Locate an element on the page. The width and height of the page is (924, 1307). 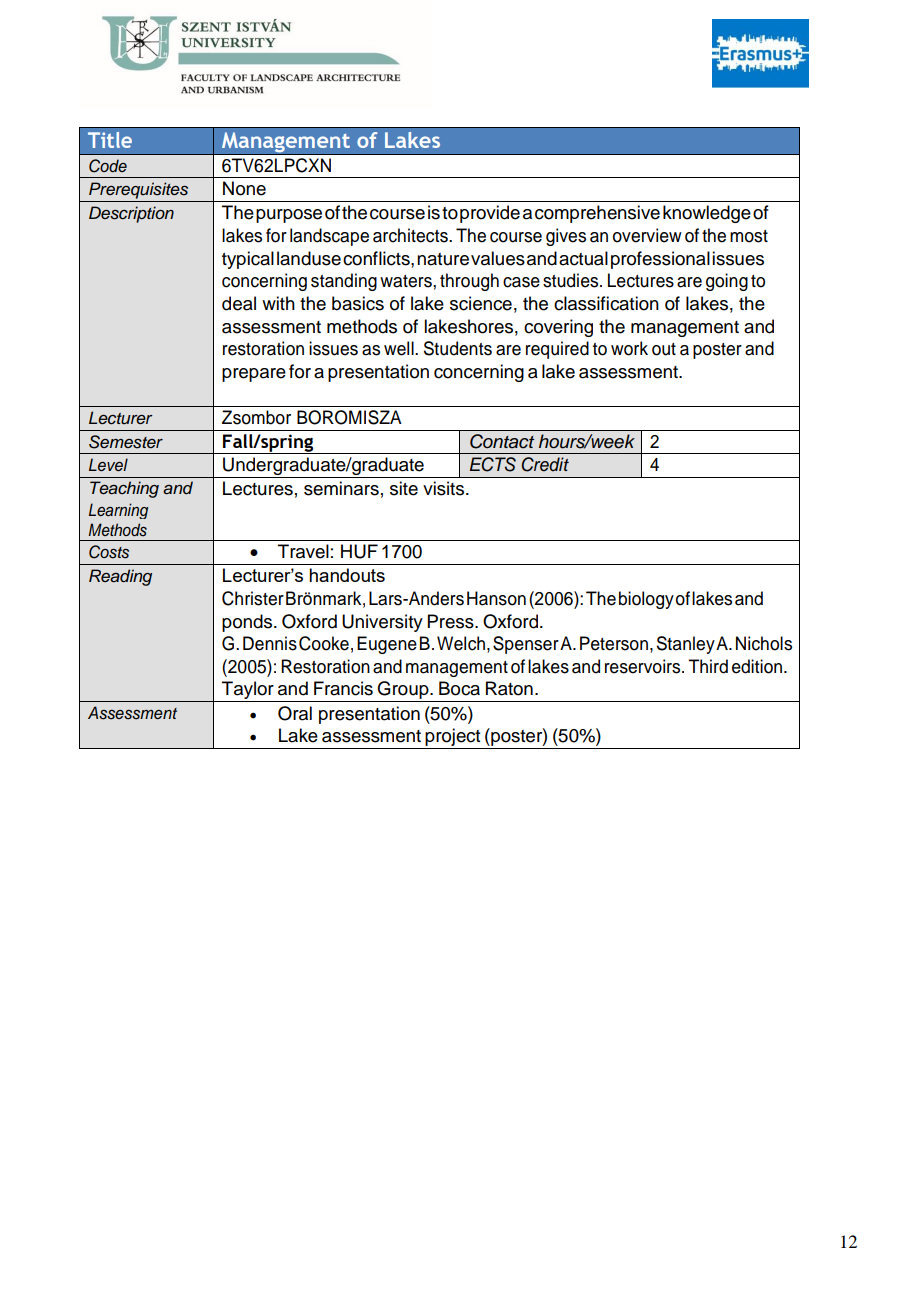
None is located at coordinates (244, 188).
